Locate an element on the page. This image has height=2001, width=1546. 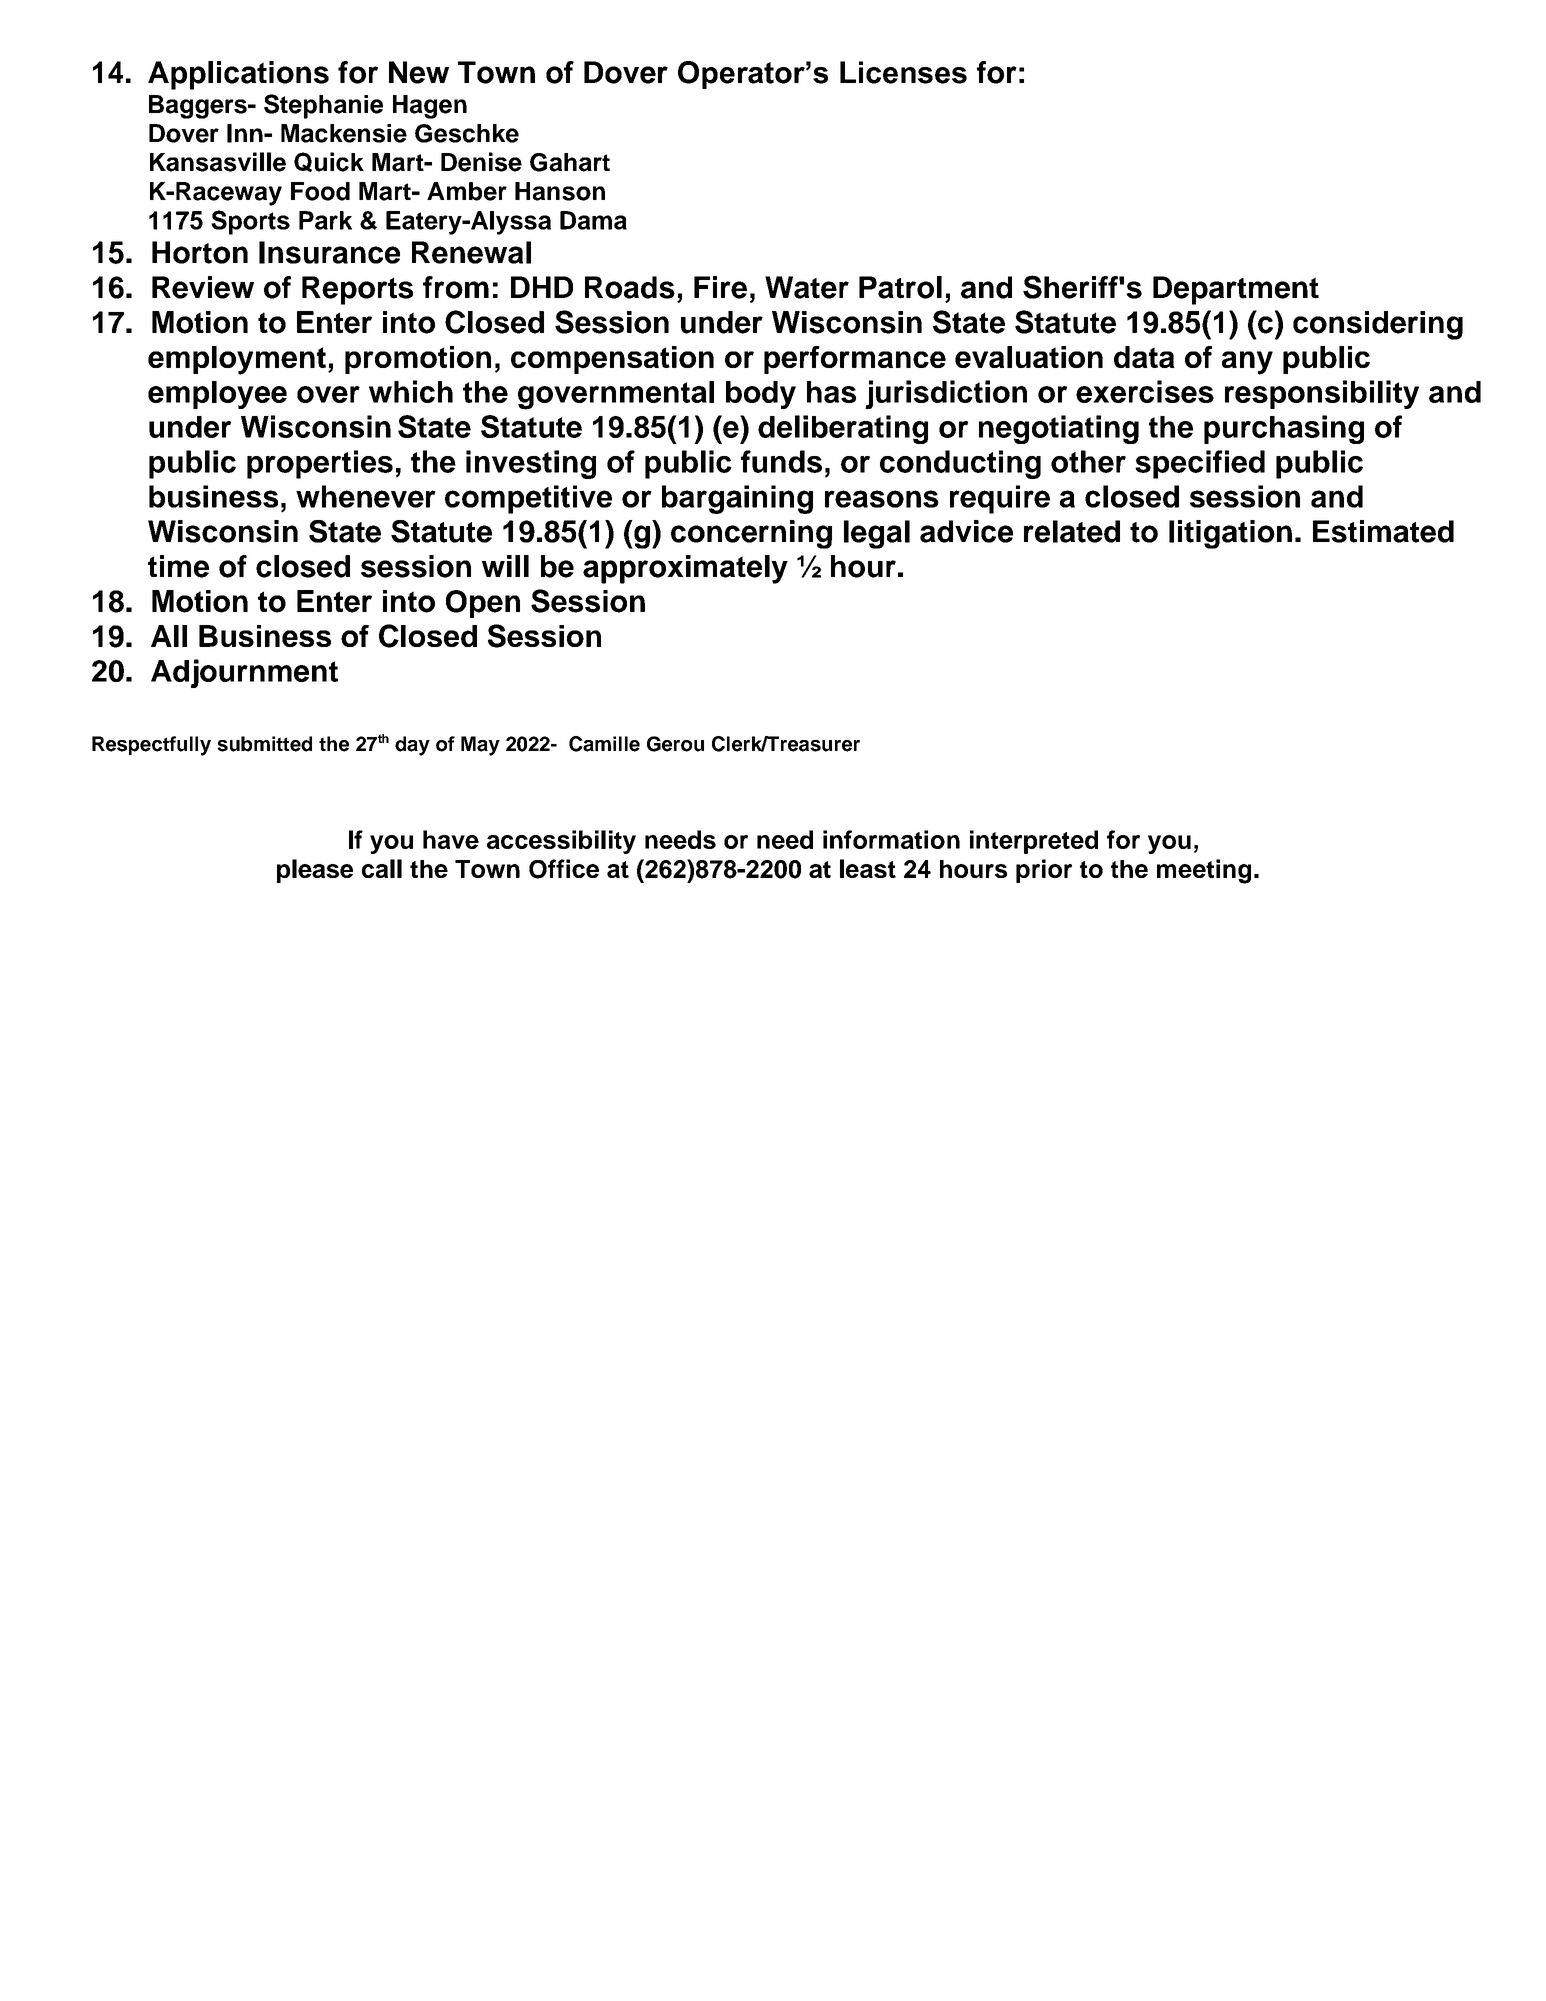
performance is located at coordinates (855, 360).
